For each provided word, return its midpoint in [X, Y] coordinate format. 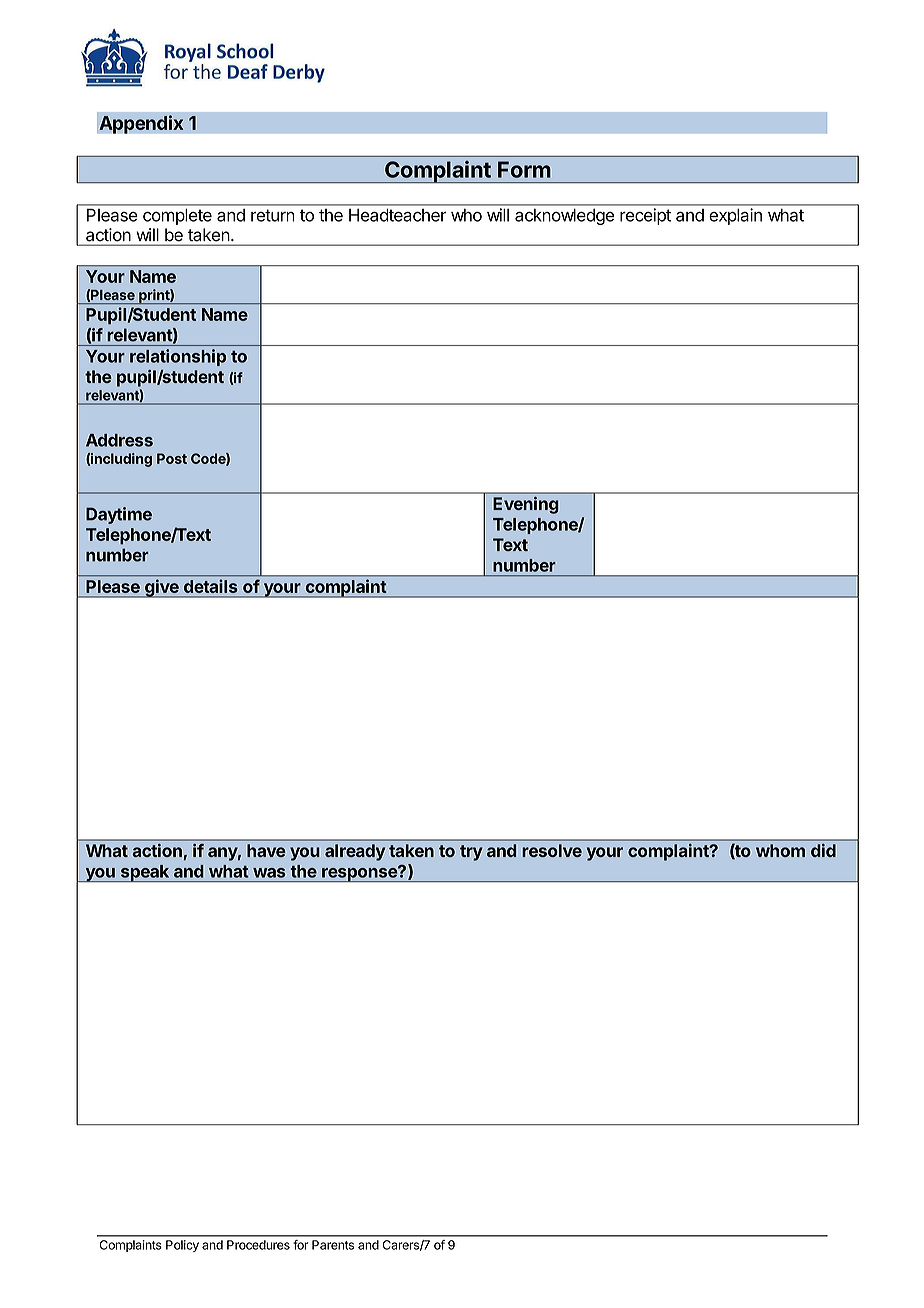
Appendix [141, 124]
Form [524, 169]
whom [780, 850]
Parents [333, 1245]
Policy [182, 1246]
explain [735, 216]
